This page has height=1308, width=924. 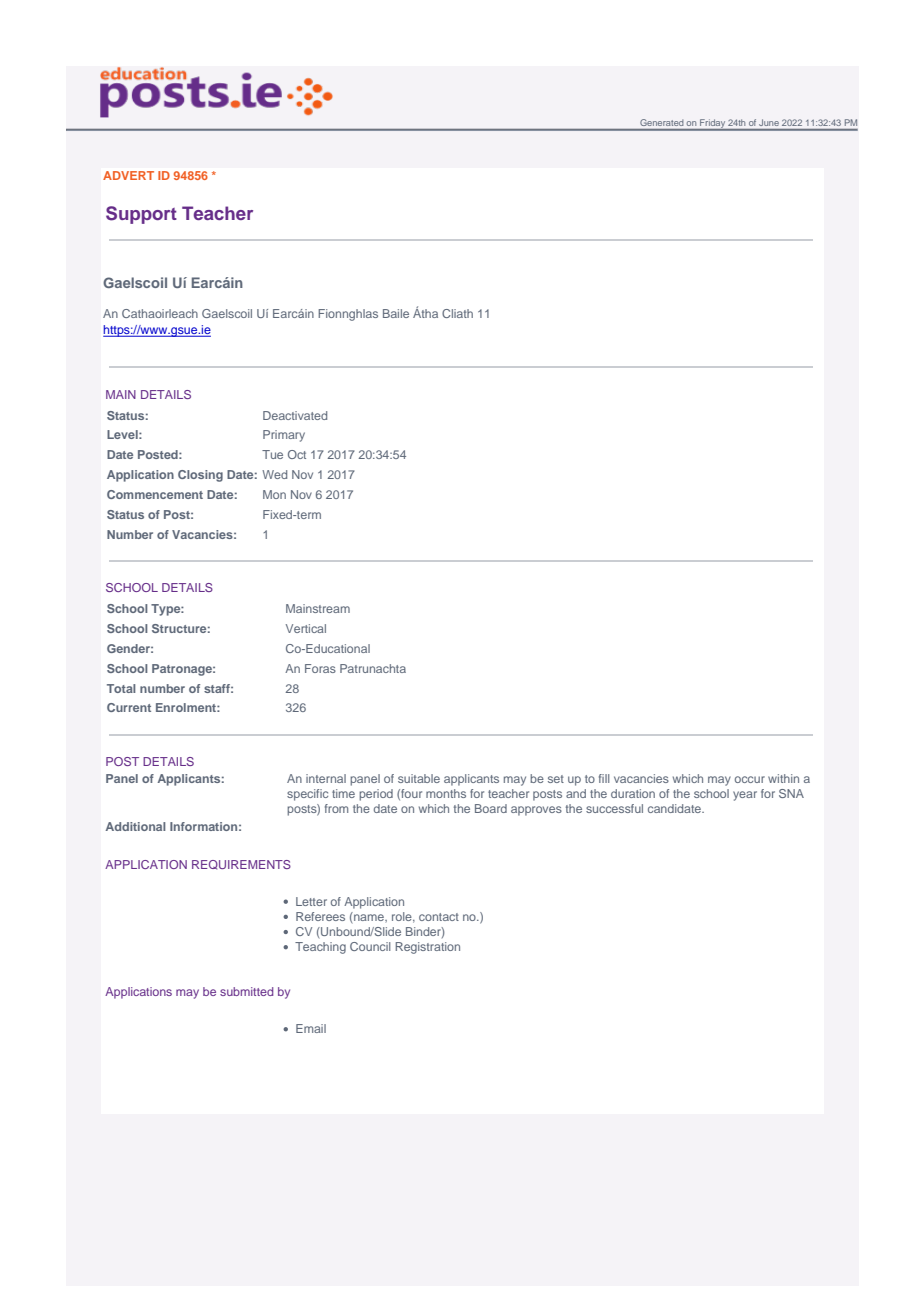 What do you see at coordinates (246, 991) in the page?
I see `submitted` at bounding box center [246, 991].
